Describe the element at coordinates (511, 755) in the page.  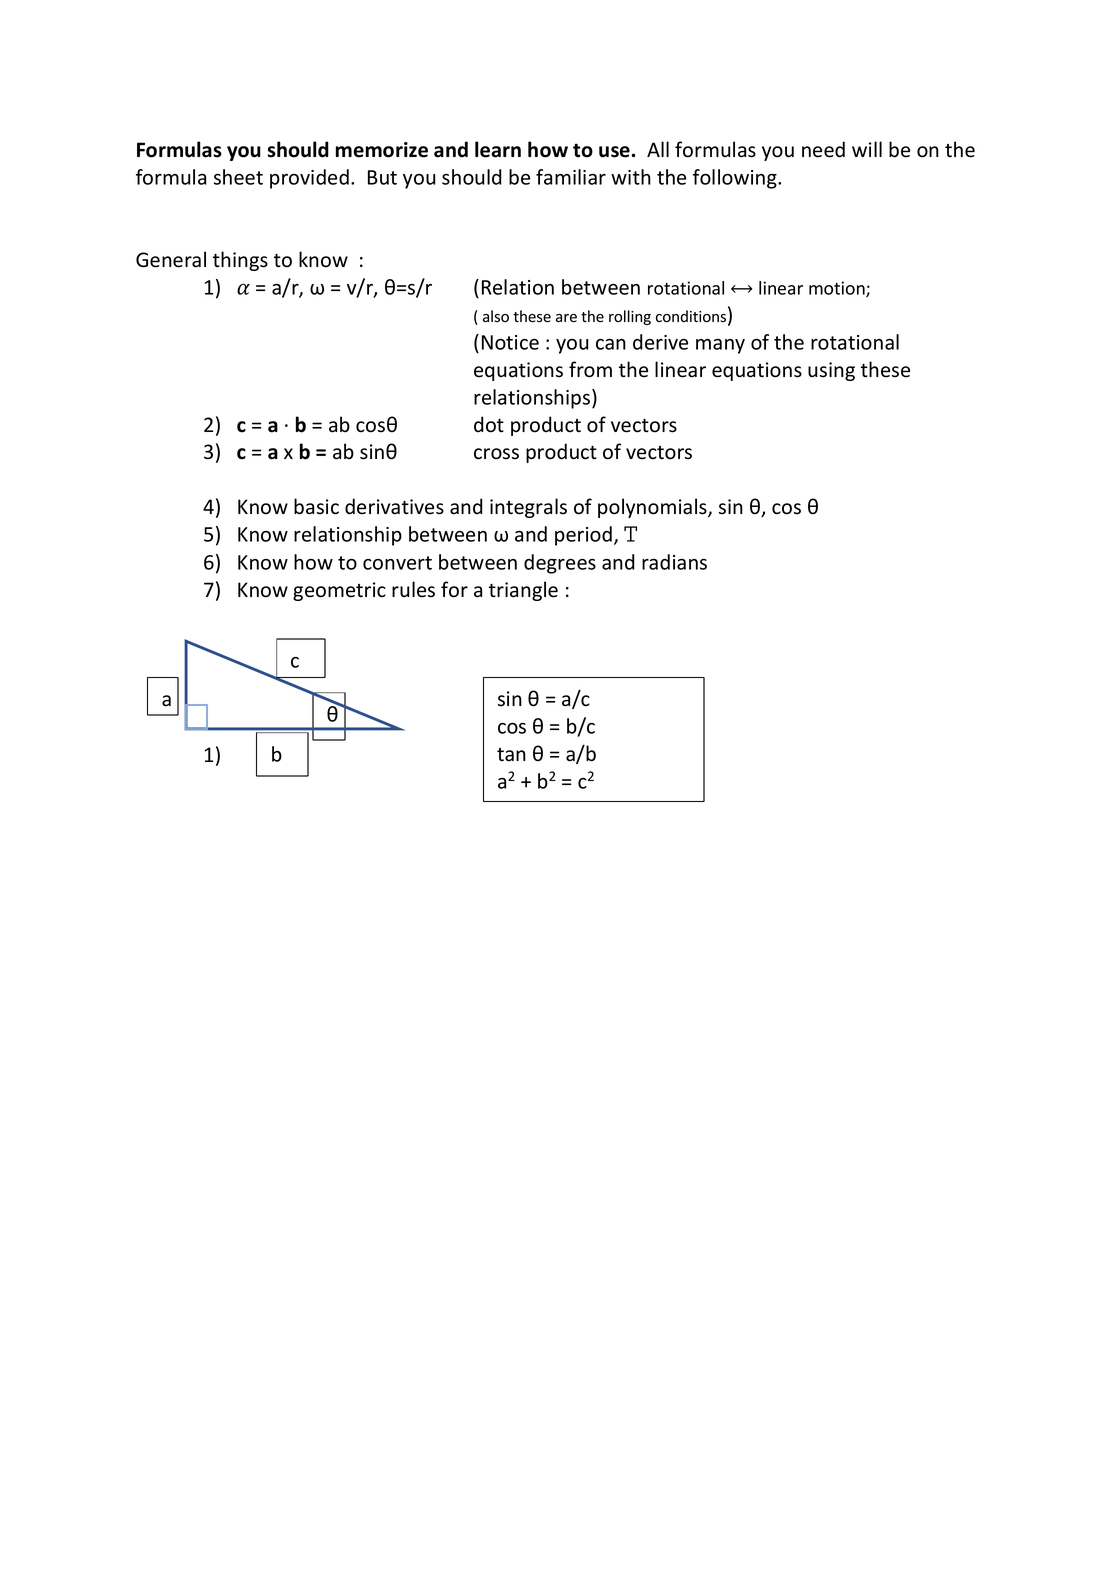
I see `tan` at that location.
